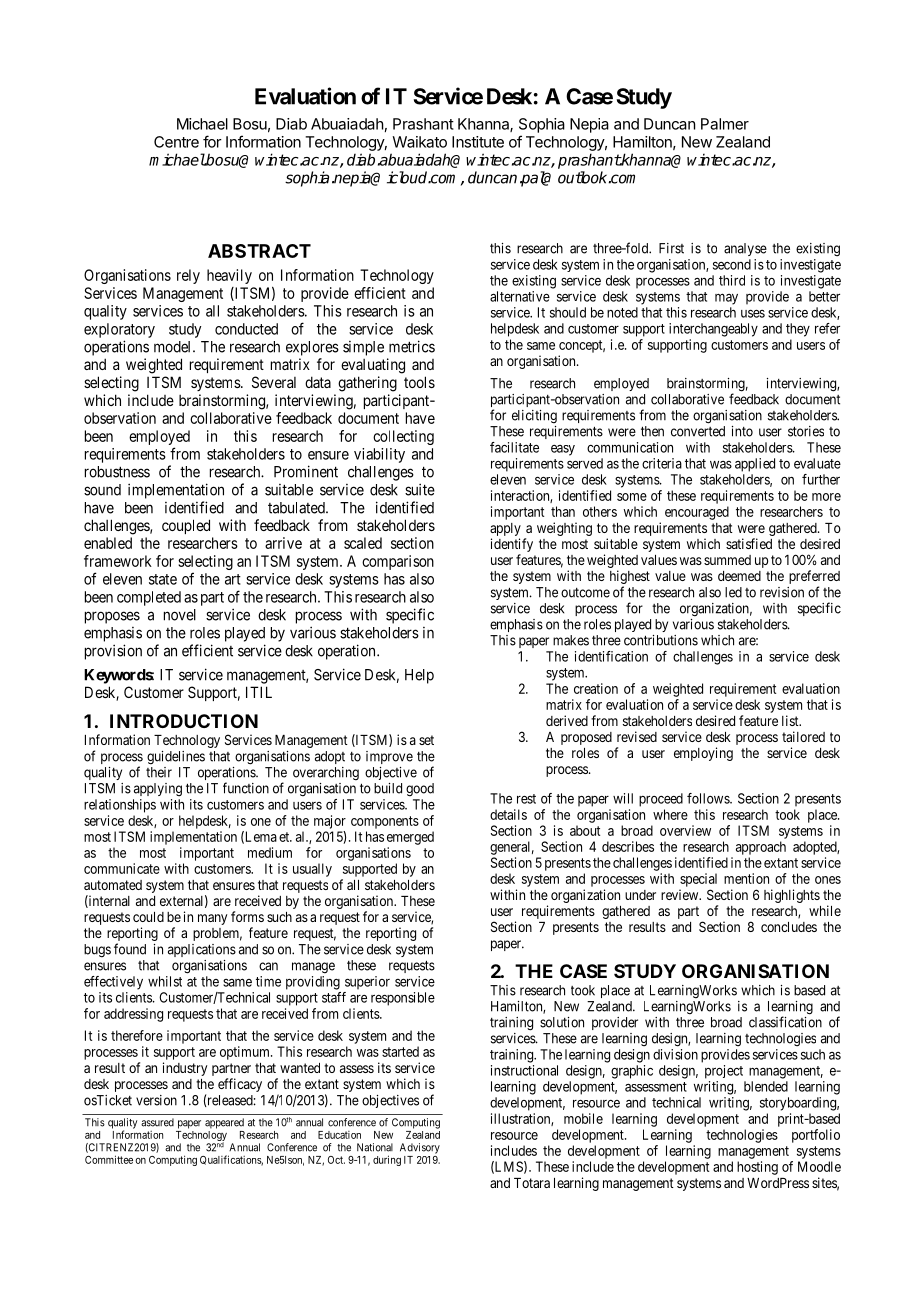  Describe the element at coordinates (157, 1122) in the page. I see `assured` at that location.
